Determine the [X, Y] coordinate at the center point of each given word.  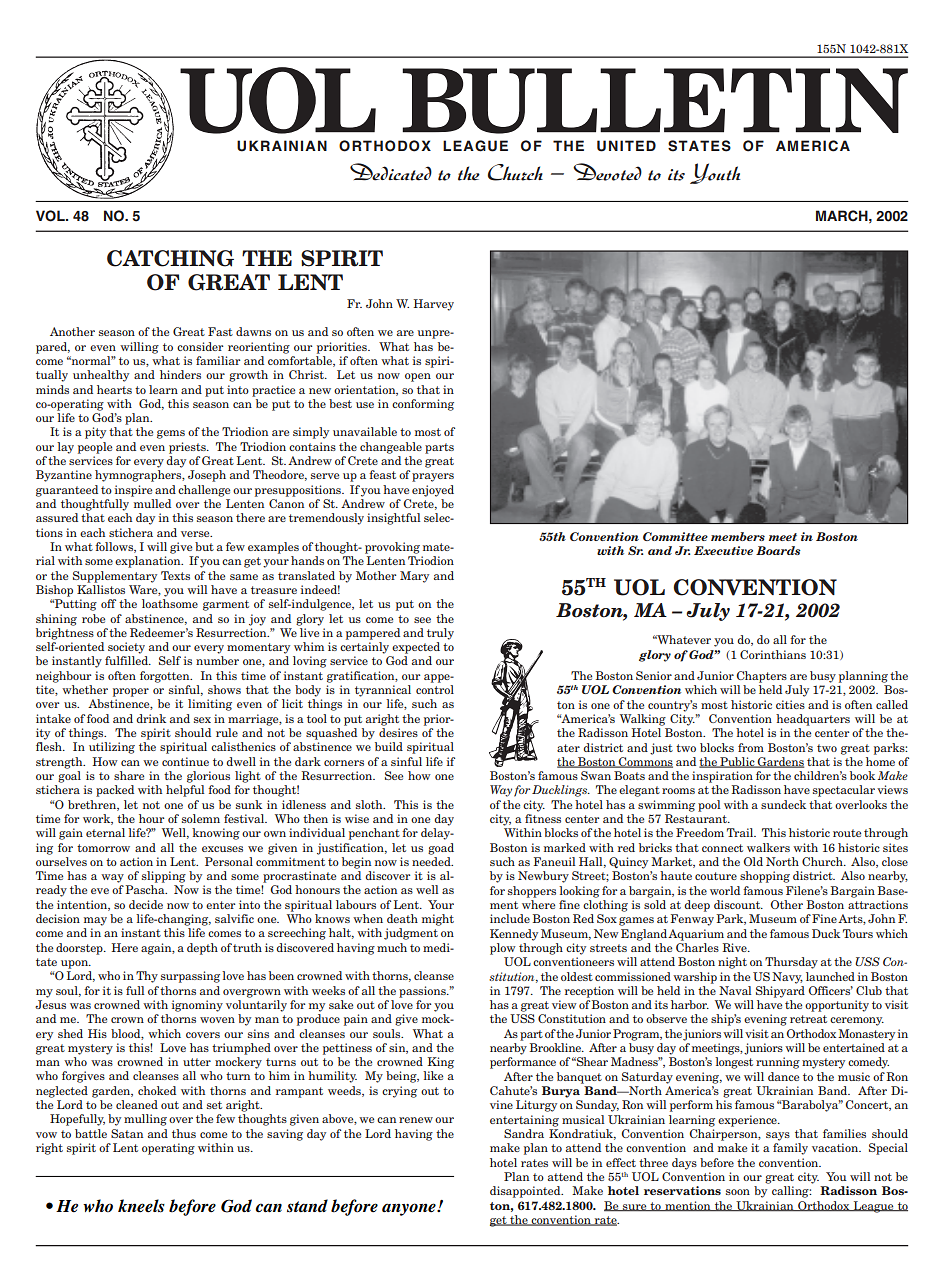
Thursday [791, 963]
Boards [778, 550]
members [738, 536]
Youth [715, 173]
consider [200, 346]
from [751, 747]
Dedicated [391, 172]
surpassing [190, 977]
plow [503, 949]
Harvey [434, 305]
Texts [175, 575]
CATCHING [170, 258]
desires [398, 732]
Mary [414, 577]
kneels [141, 1206]
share [129, 775]
